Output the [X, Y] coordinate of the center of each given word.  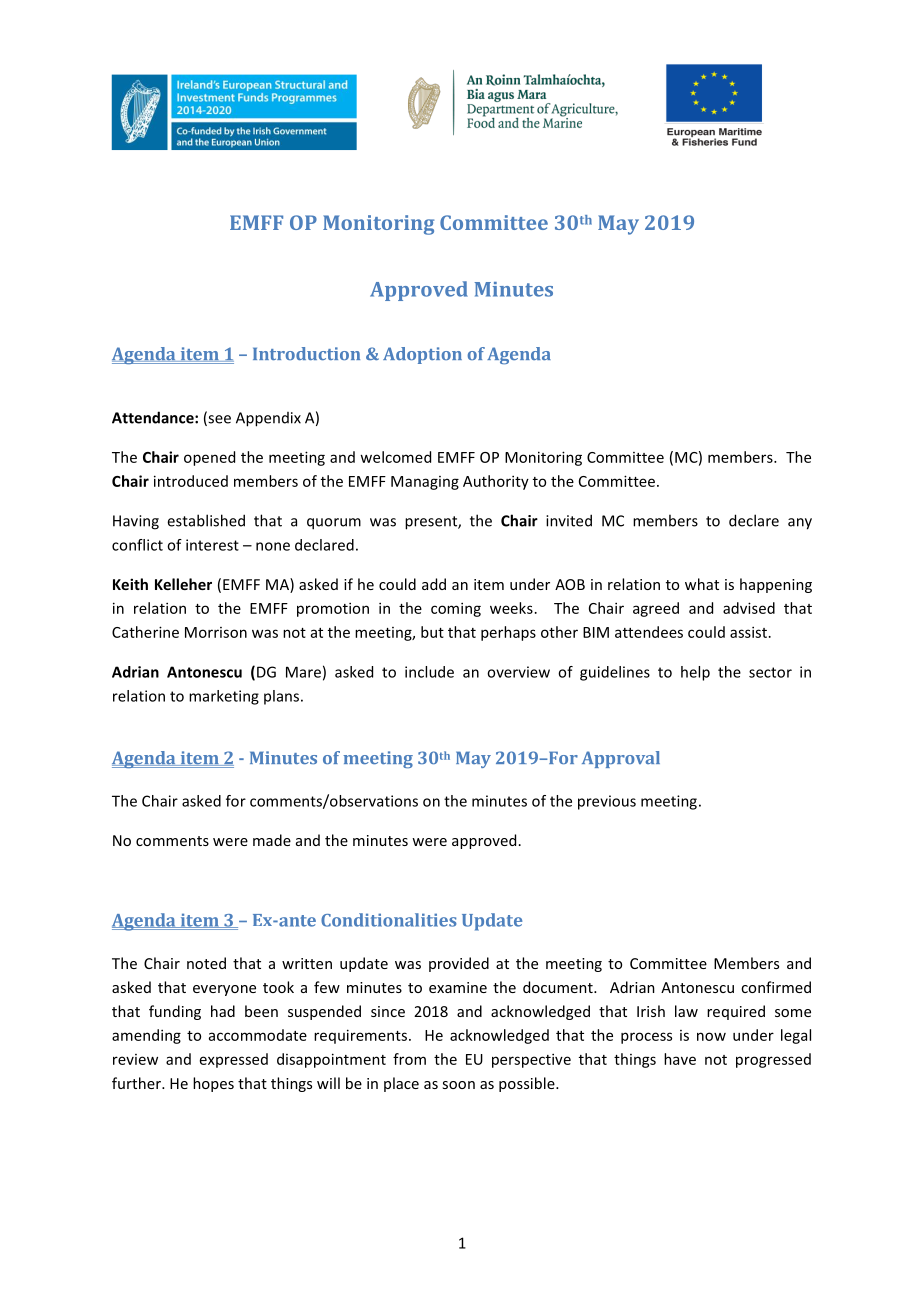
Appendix [268, 419]
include [429, 672]
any [800, 524]
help [695, 673]
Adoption [422, 355]
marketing [224, 697]
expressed [234, 1060]
